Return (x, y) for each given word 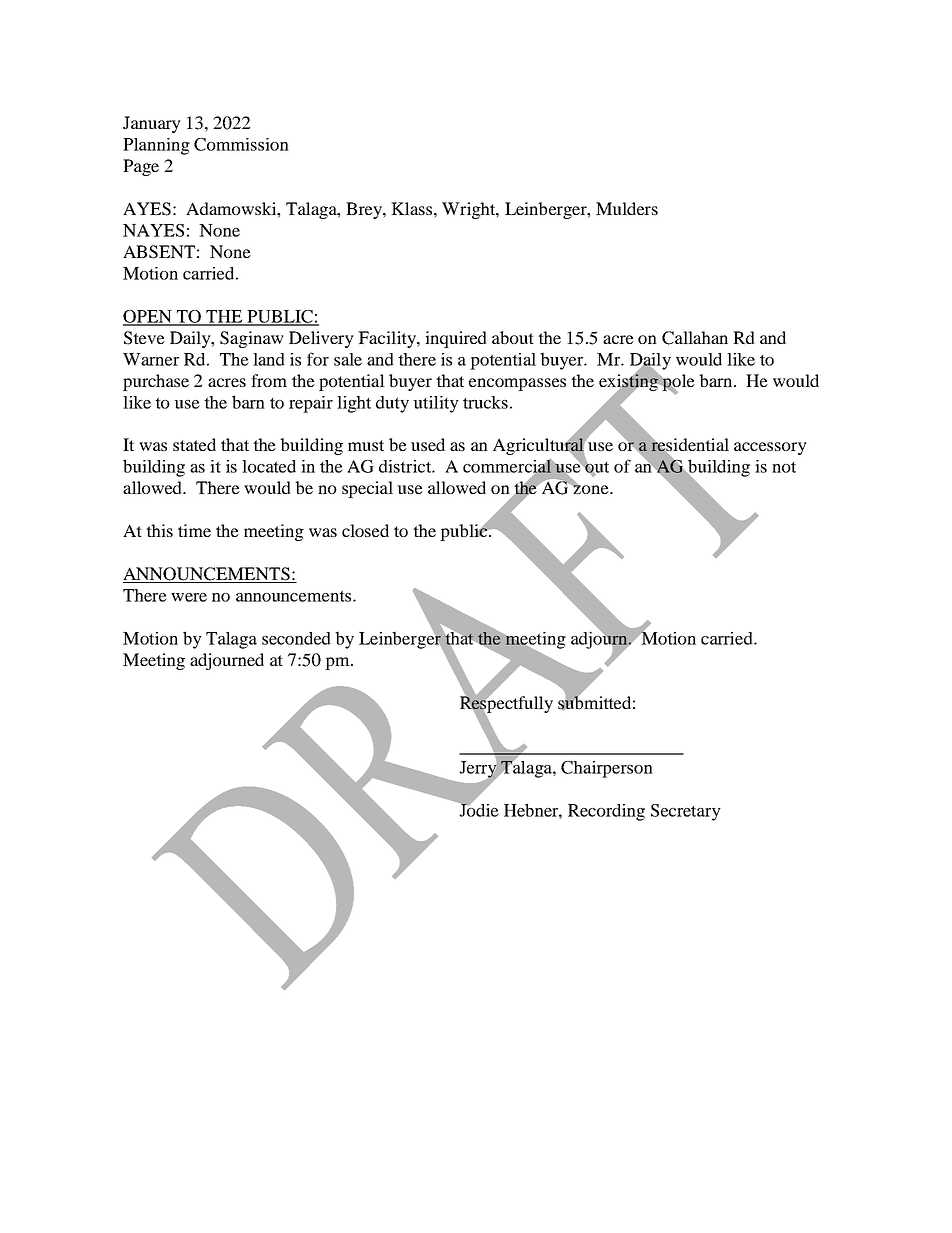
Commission (241, 144)
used (428, 444)
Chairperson (607, 769)
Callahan (695, 338)
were (189, 597)
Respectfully (506, 705)
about (513, 337)
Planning (156, 146)
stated (194, 444)
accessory (770, 448)
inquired (456, 339)
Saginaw (252, 339)
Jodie (478, 809)
